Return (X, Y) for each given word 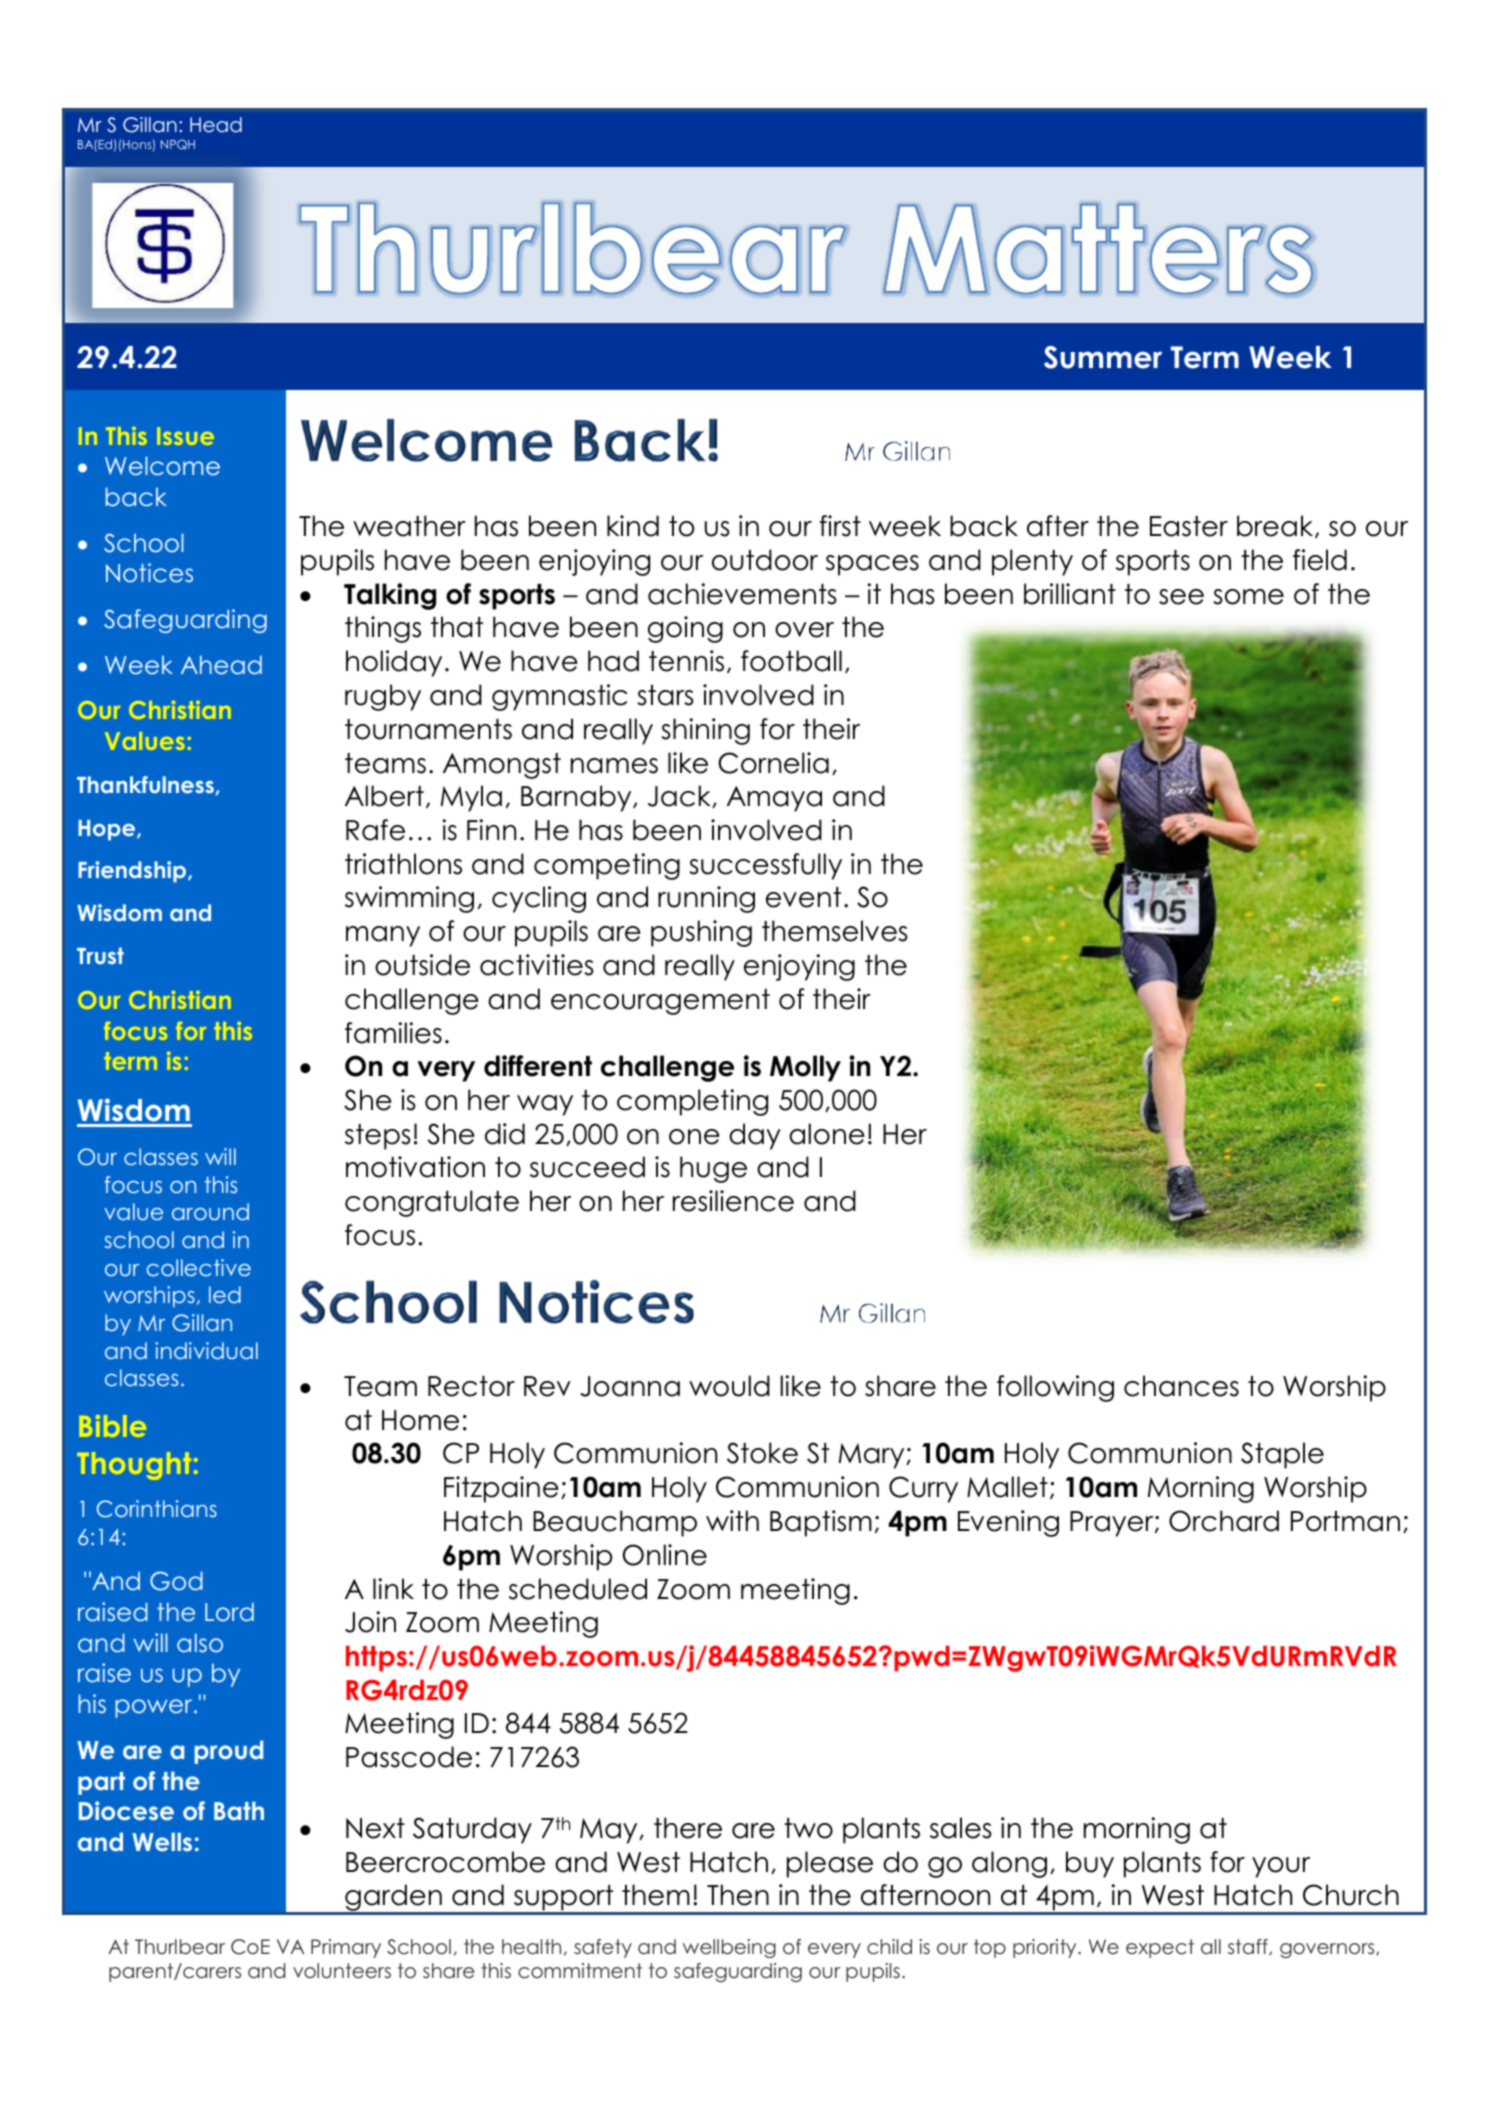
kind (633, 526)
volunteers (342, 1971)
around (210, 1211)
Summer (1103, 357)
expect (1160, 1948)
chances (1181, 1386)
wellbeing (729, 1948)
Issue (185, 436)
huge (713, 1169)
